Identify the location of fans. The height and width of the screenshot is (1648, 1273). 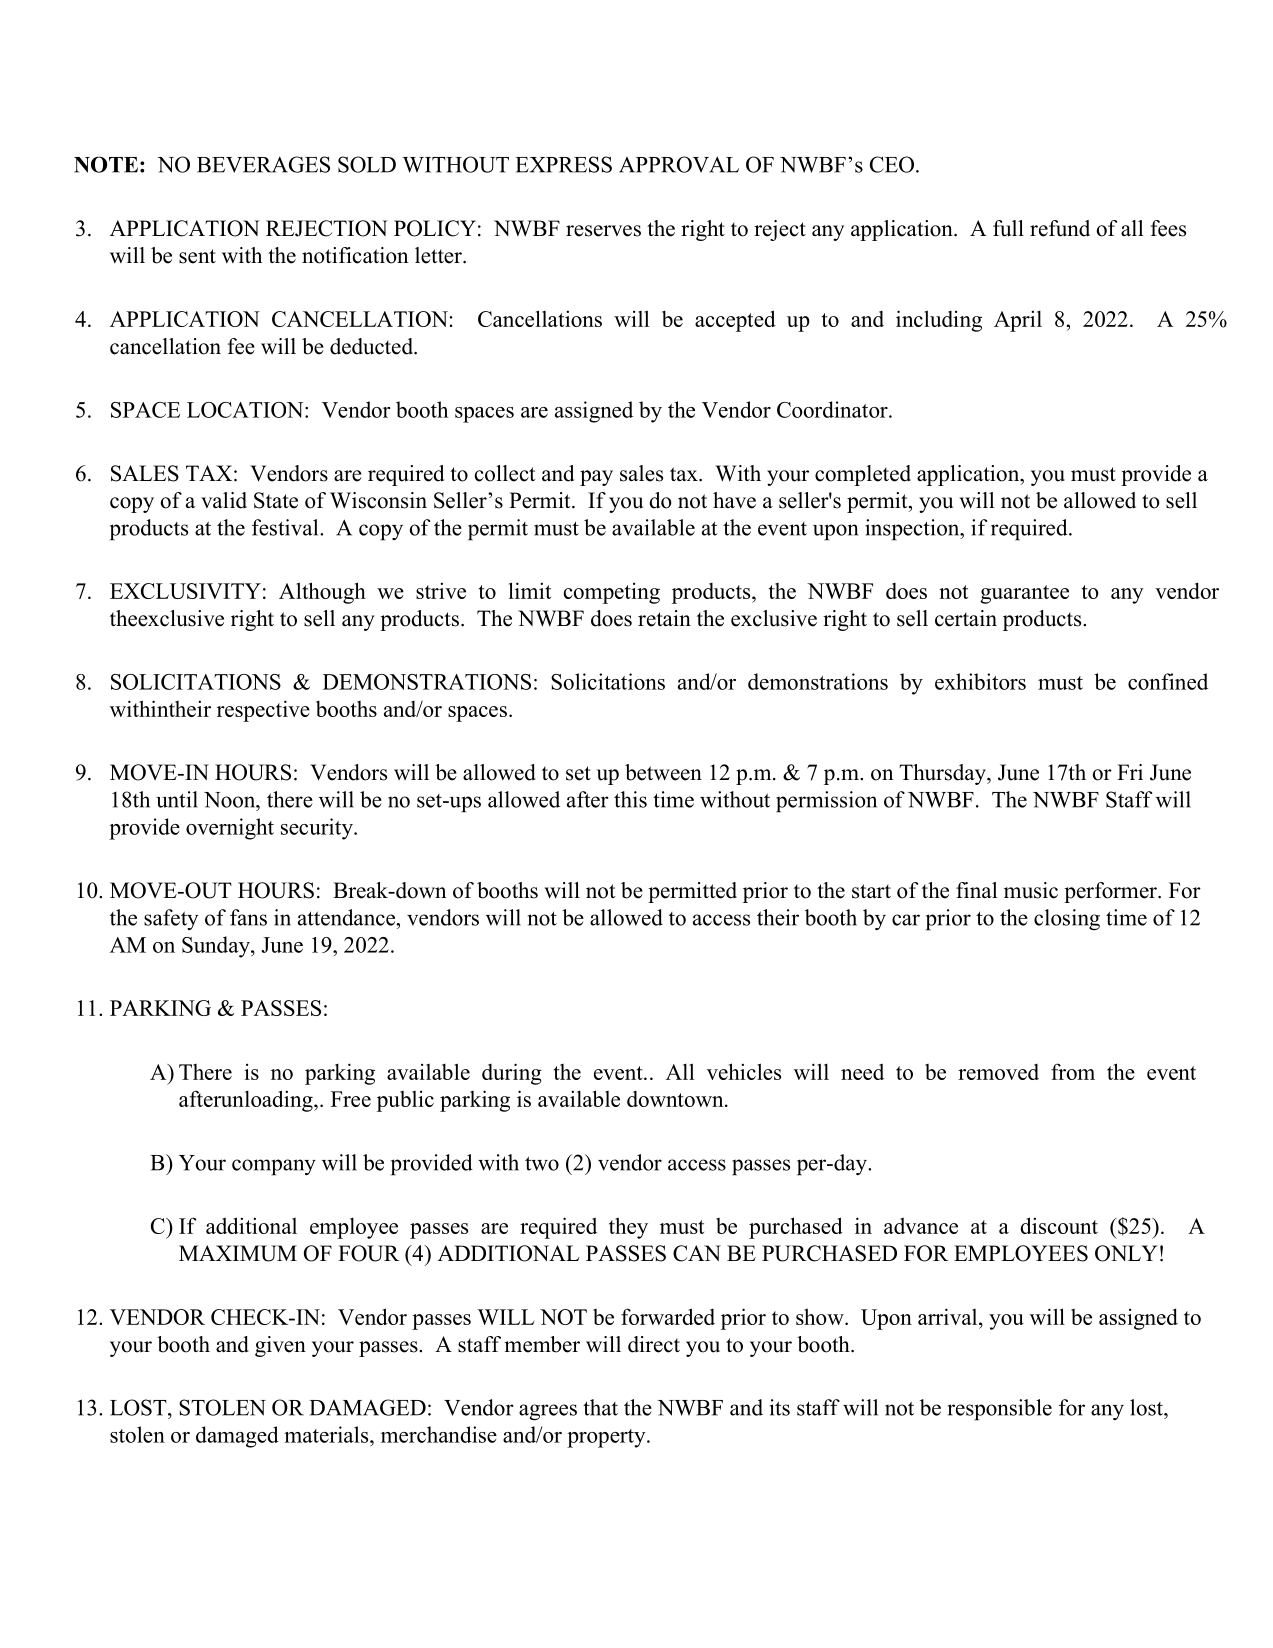
(248, 917).
